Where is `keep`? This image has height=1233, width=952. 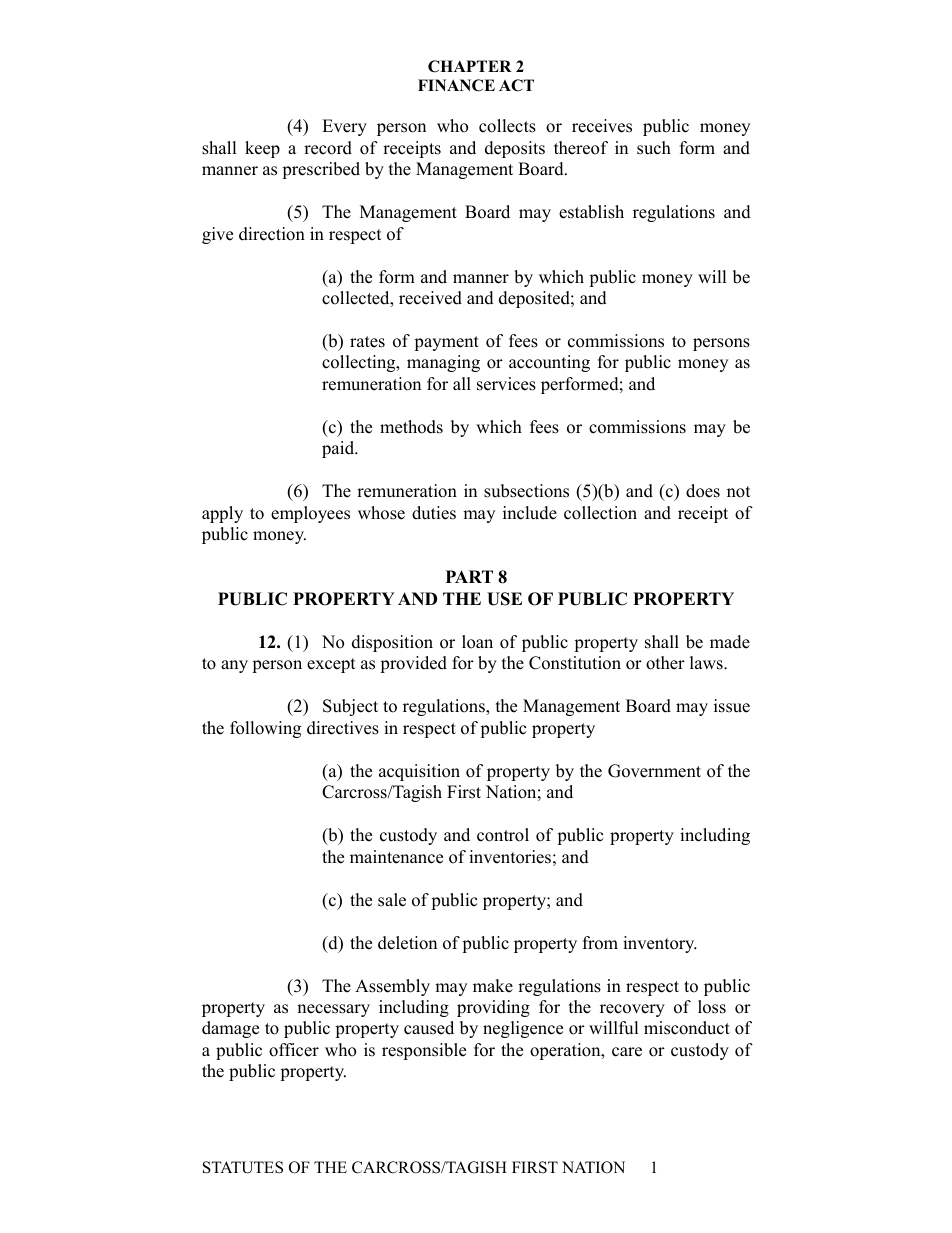
keep is located at coordinates (262, 149).
